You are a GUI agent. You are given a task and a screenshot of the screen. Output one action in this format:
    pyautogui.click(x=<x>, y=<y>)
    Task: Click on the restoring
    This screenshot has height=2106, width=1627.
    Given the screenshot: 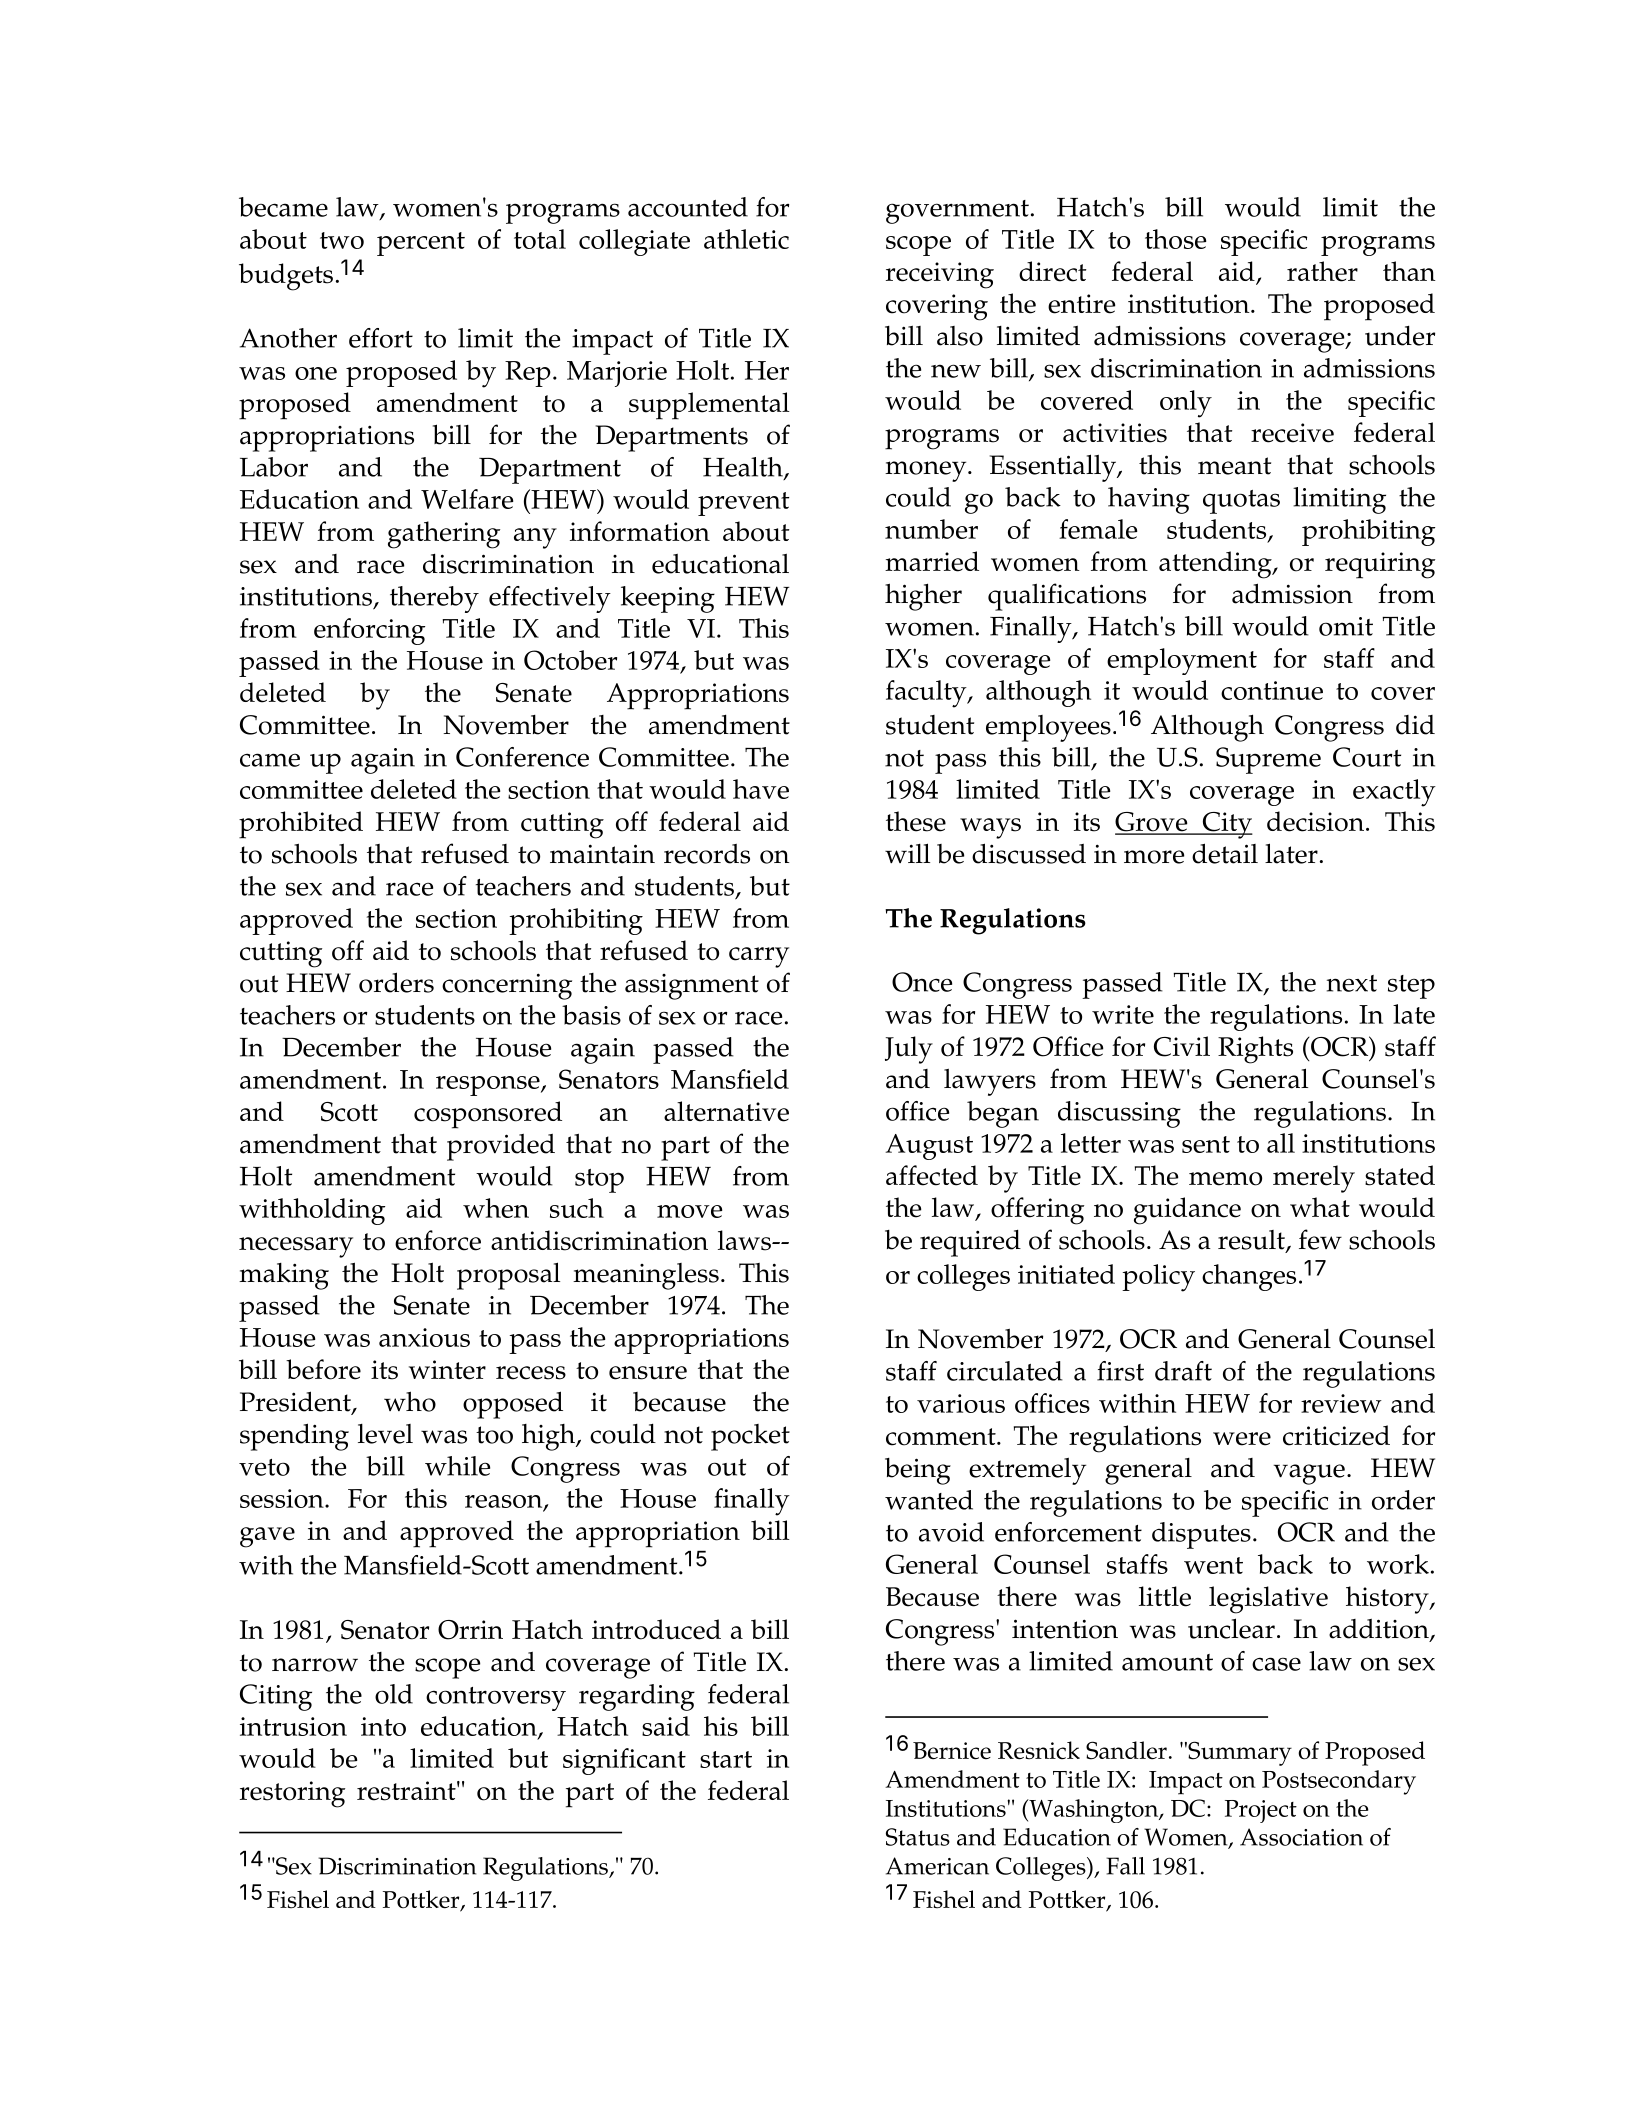 What is the action you would take?
    pyautogui.click(x=292, y=1794)
